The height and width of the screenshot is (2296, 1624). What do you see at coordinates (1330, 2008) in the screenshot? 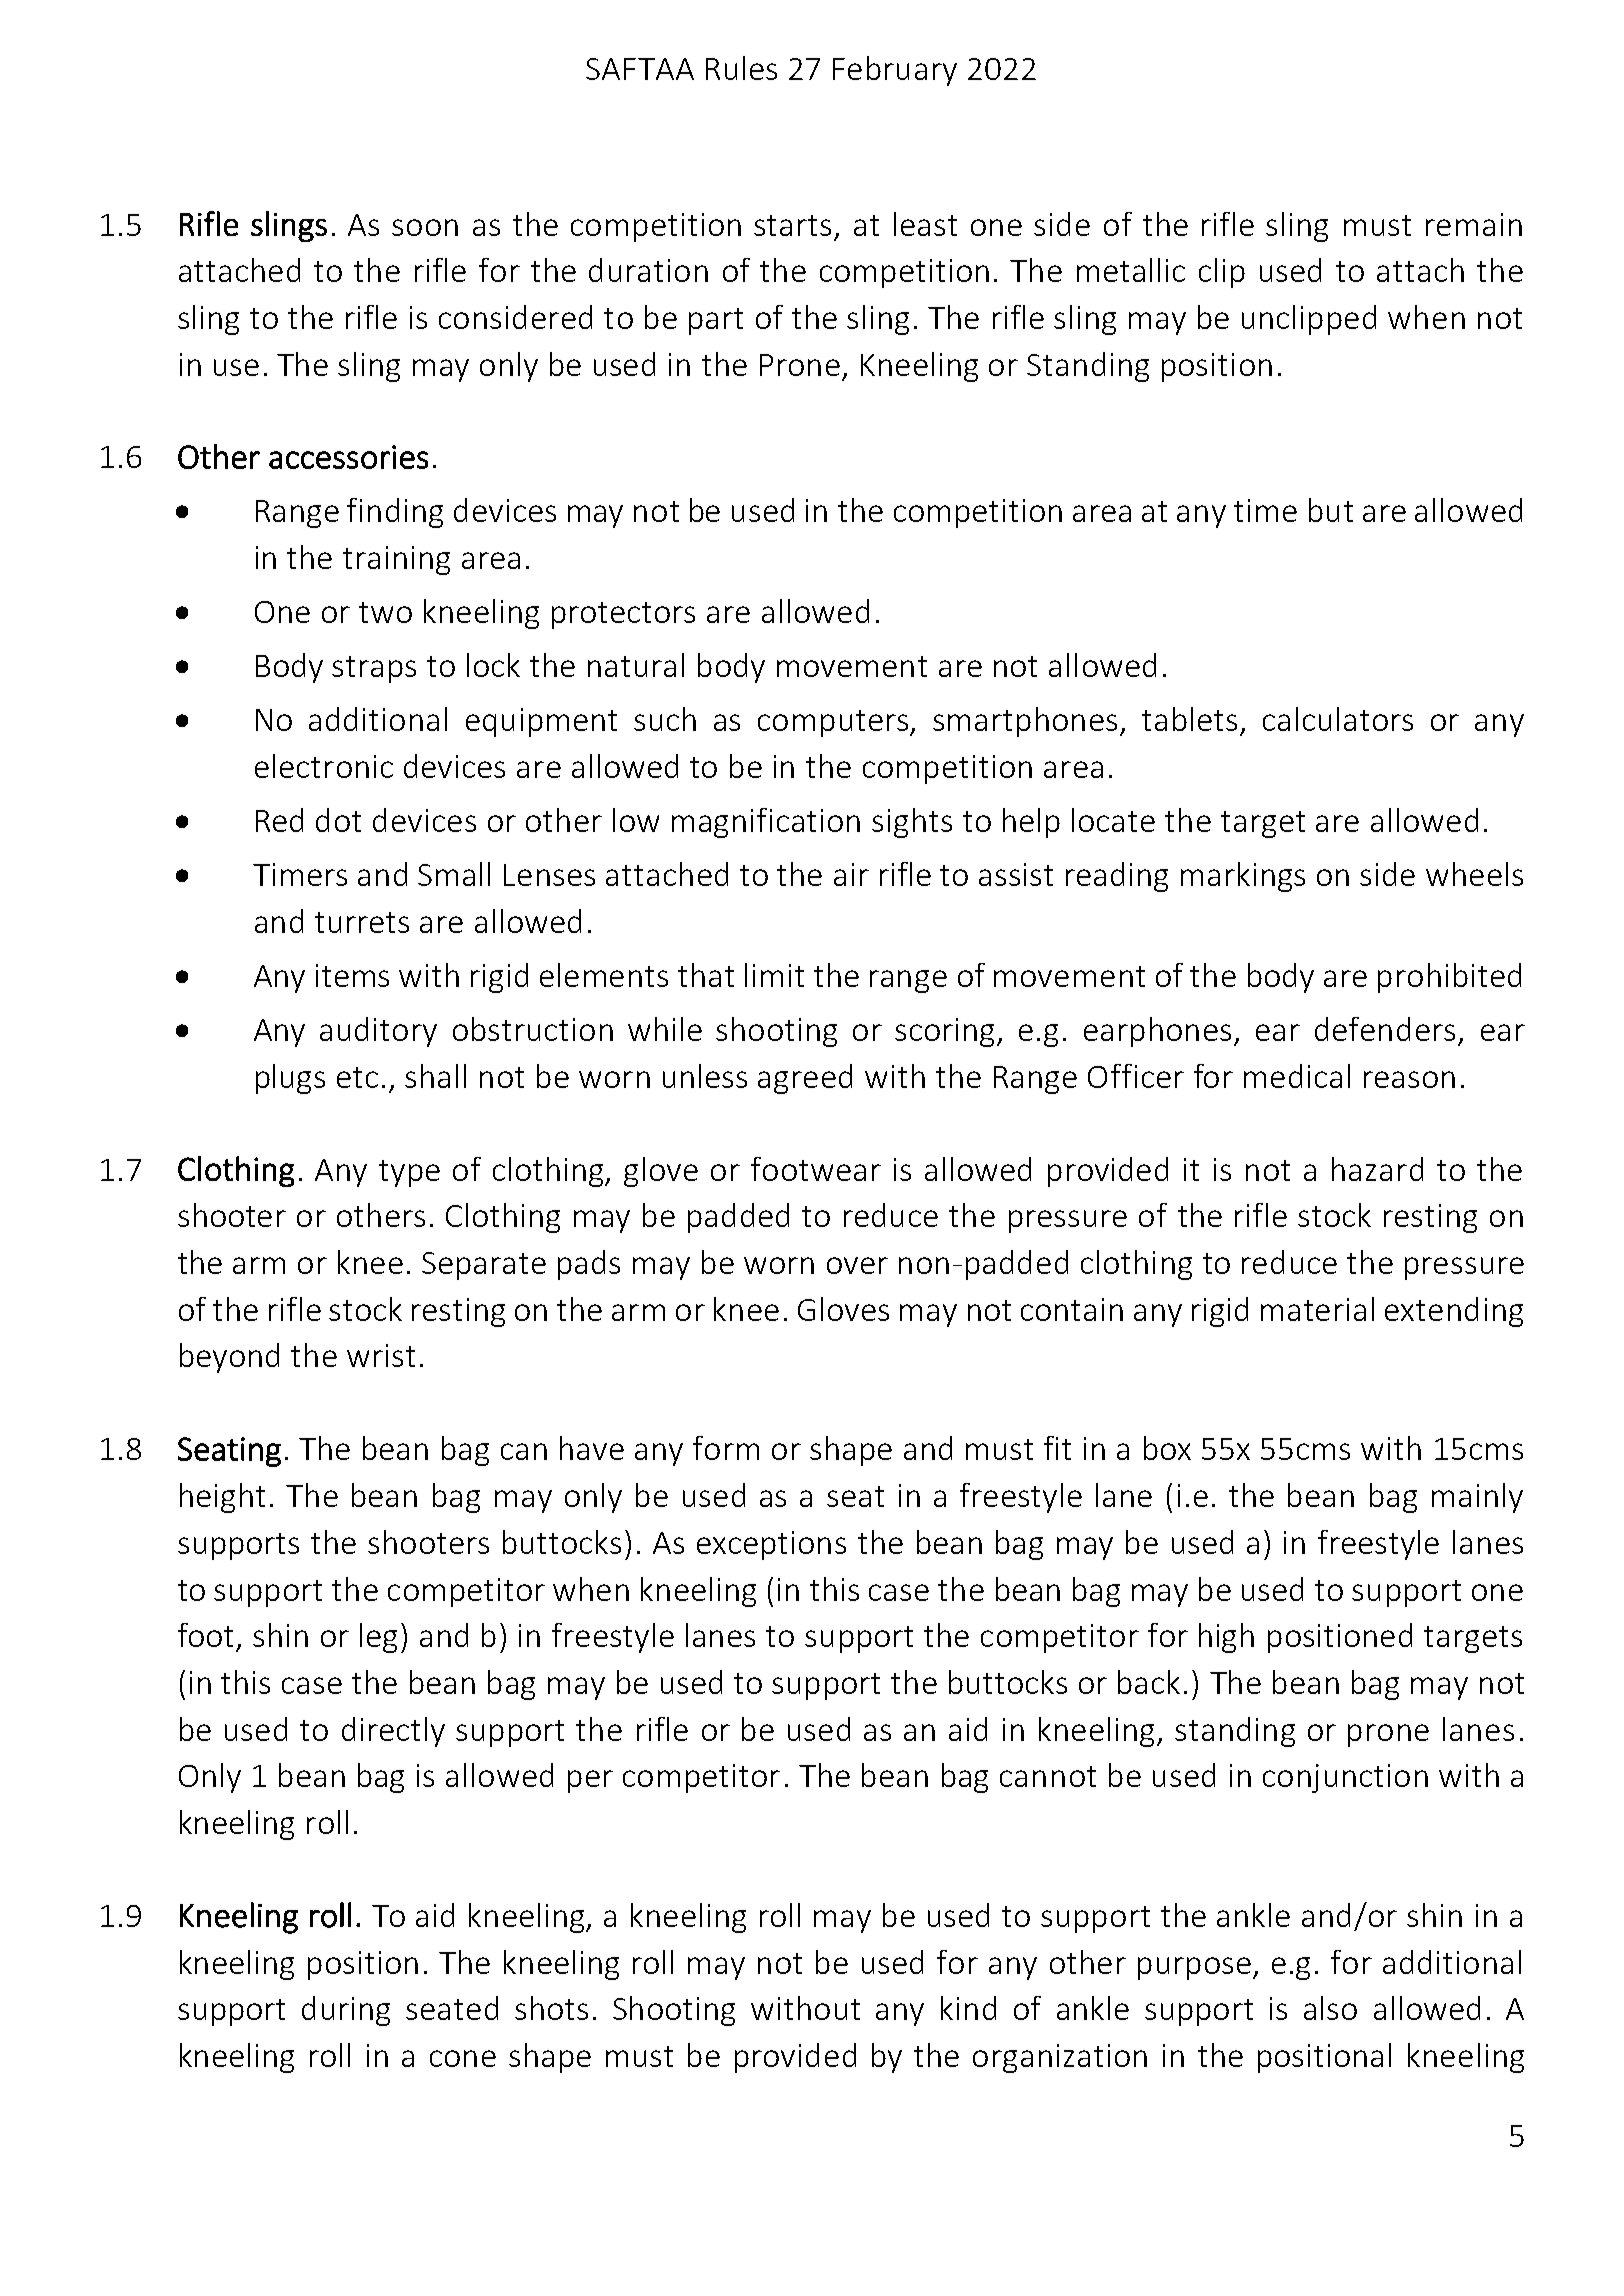
I see `also` at bounding box center [1330, 2008].
